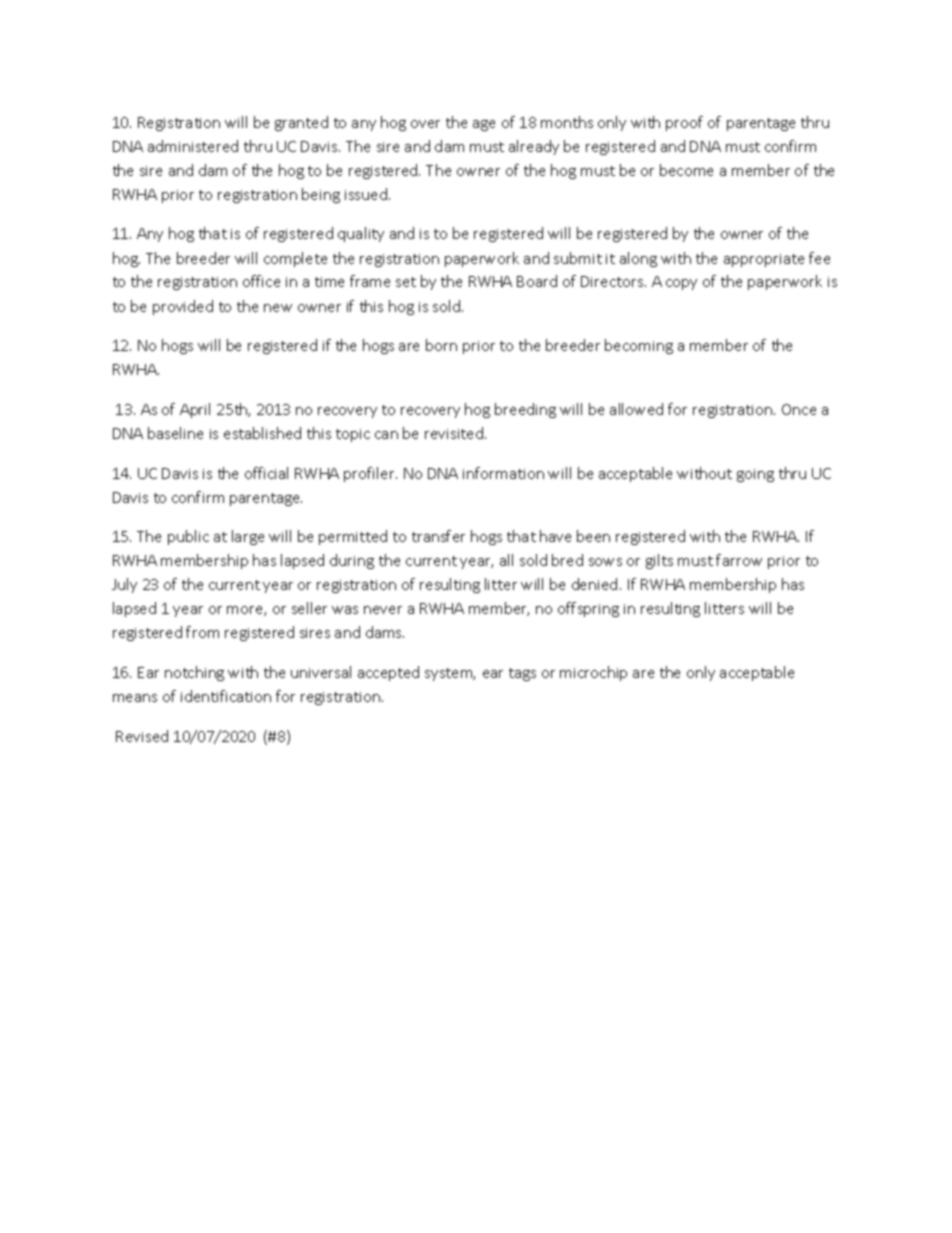  I want to click on born, so click(441, 345).
